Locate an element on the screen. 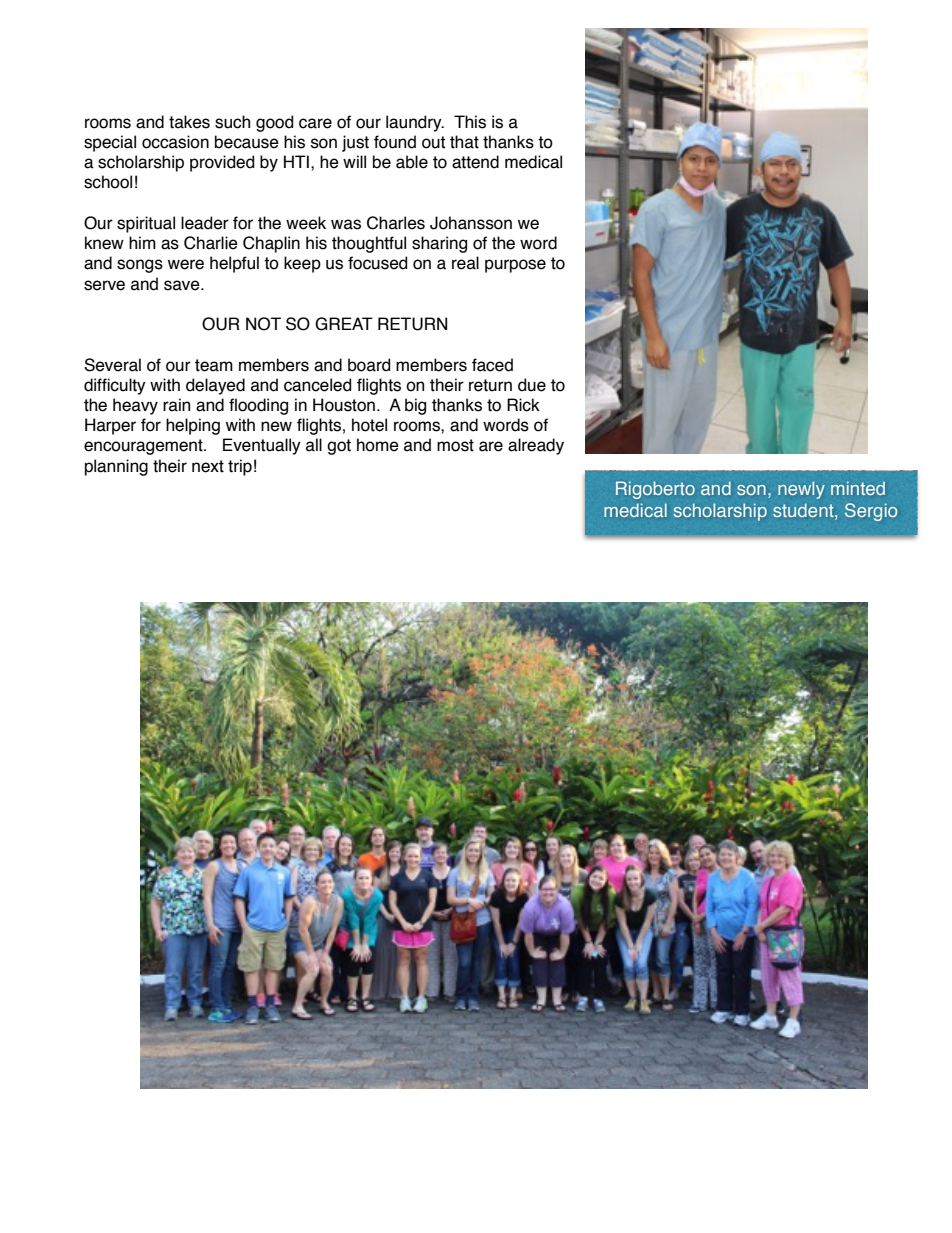 The image size is (952, 1233). occasion is located at coordinates (175, 142).
